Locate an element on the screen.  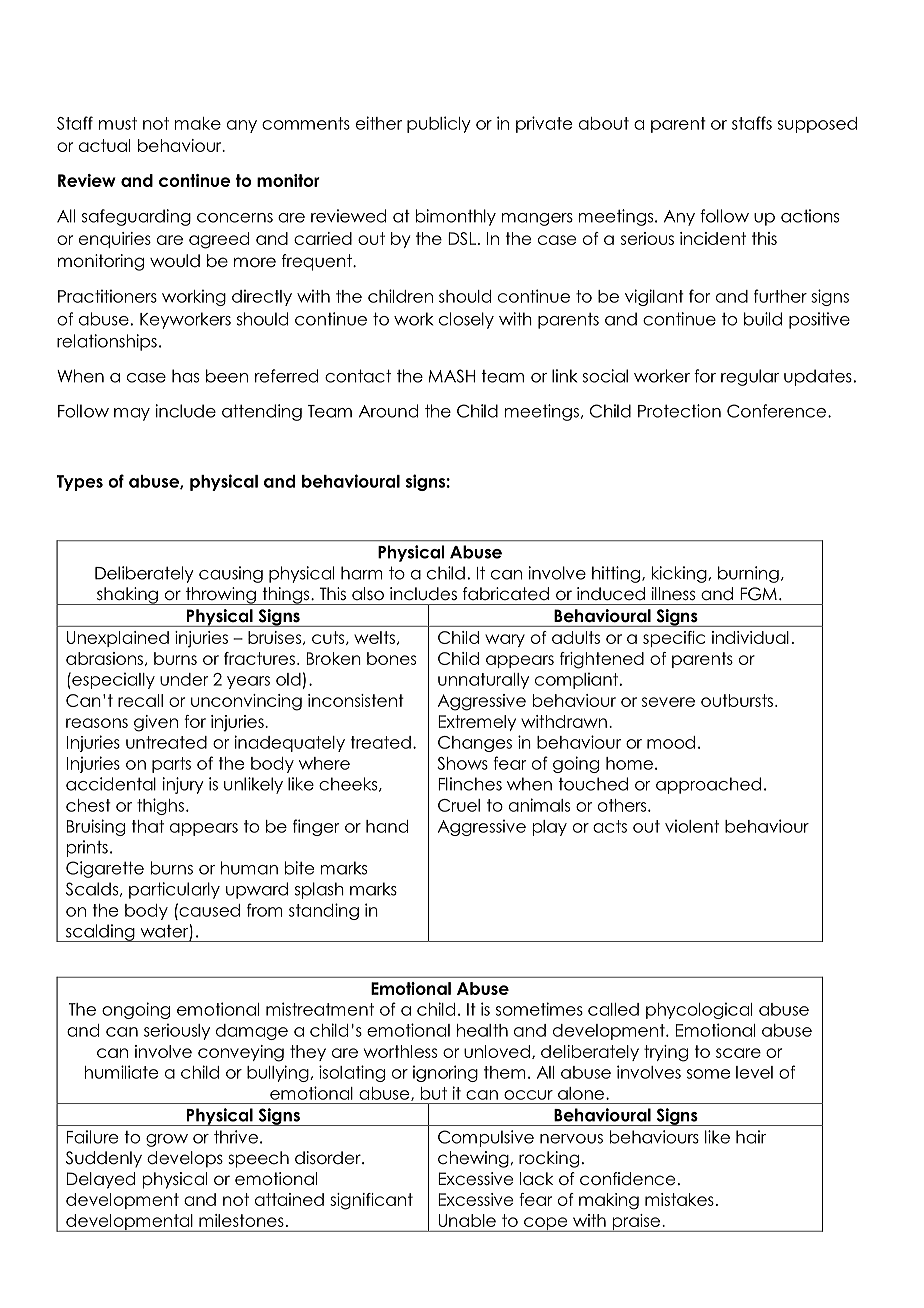
publicly is located at coordinates (439, 124).
